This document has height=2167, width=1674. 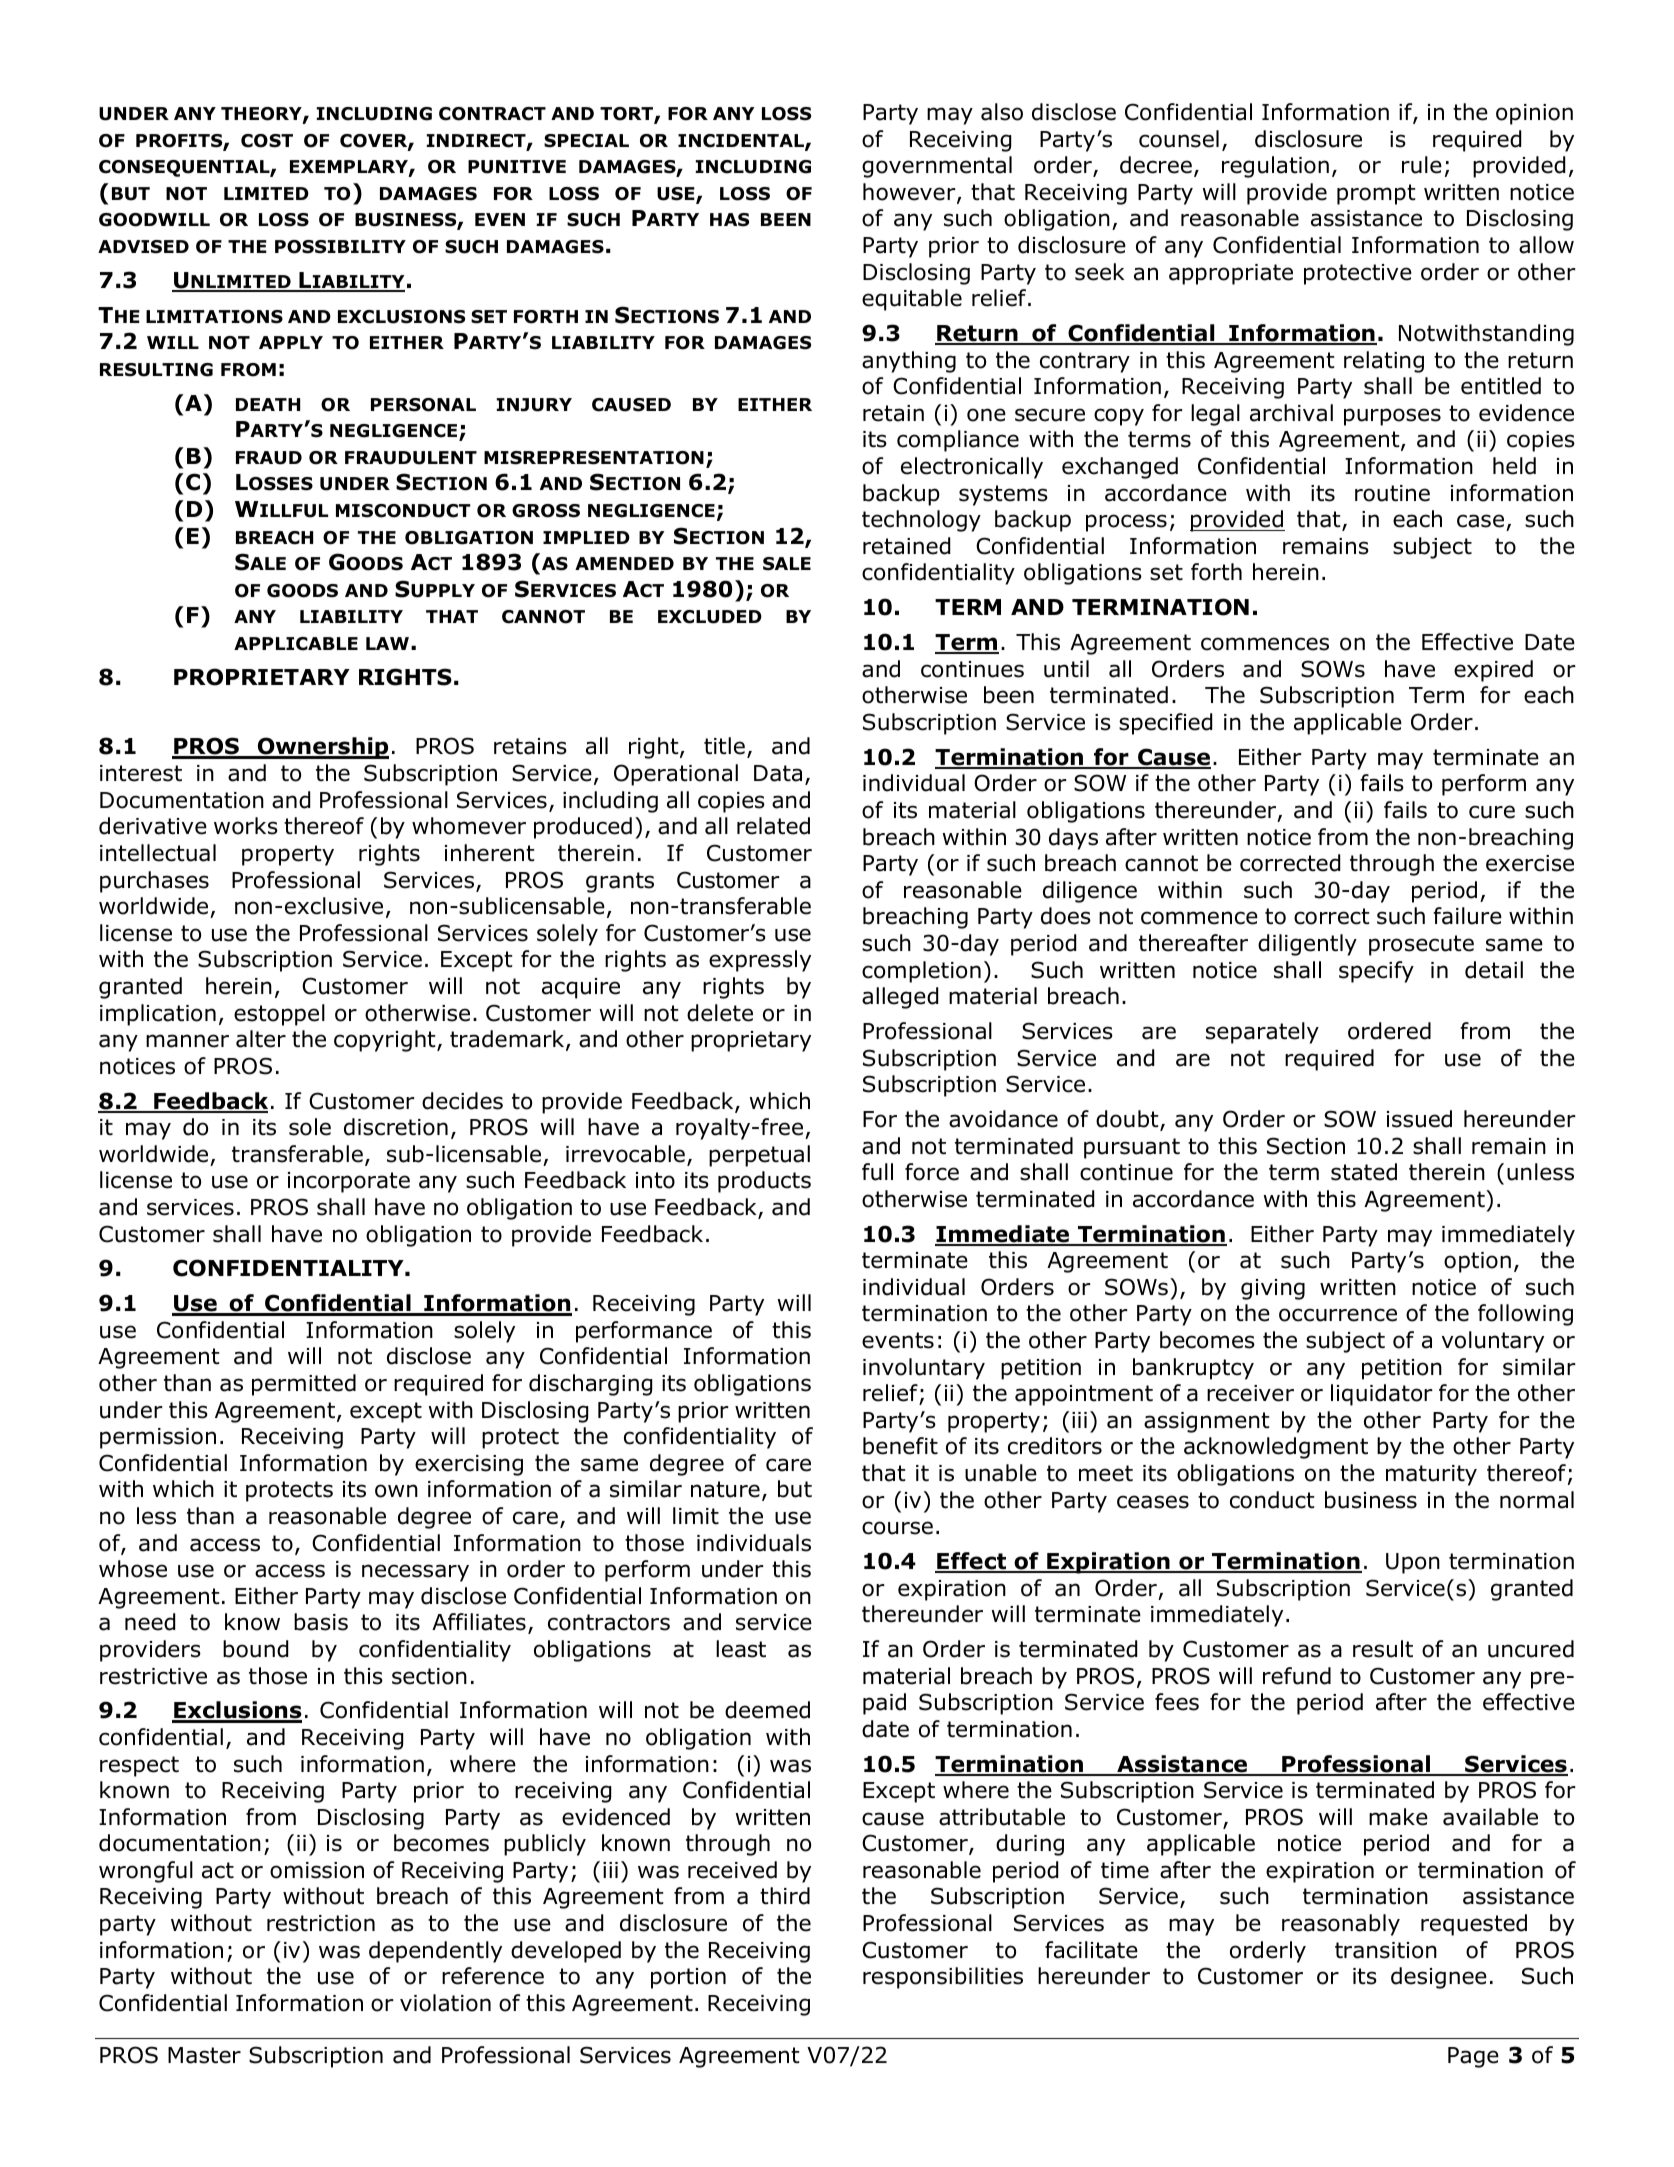 What do you see at coordinates (778, 773) in the document?
I see `Data` at bounding box center [778, 773].
